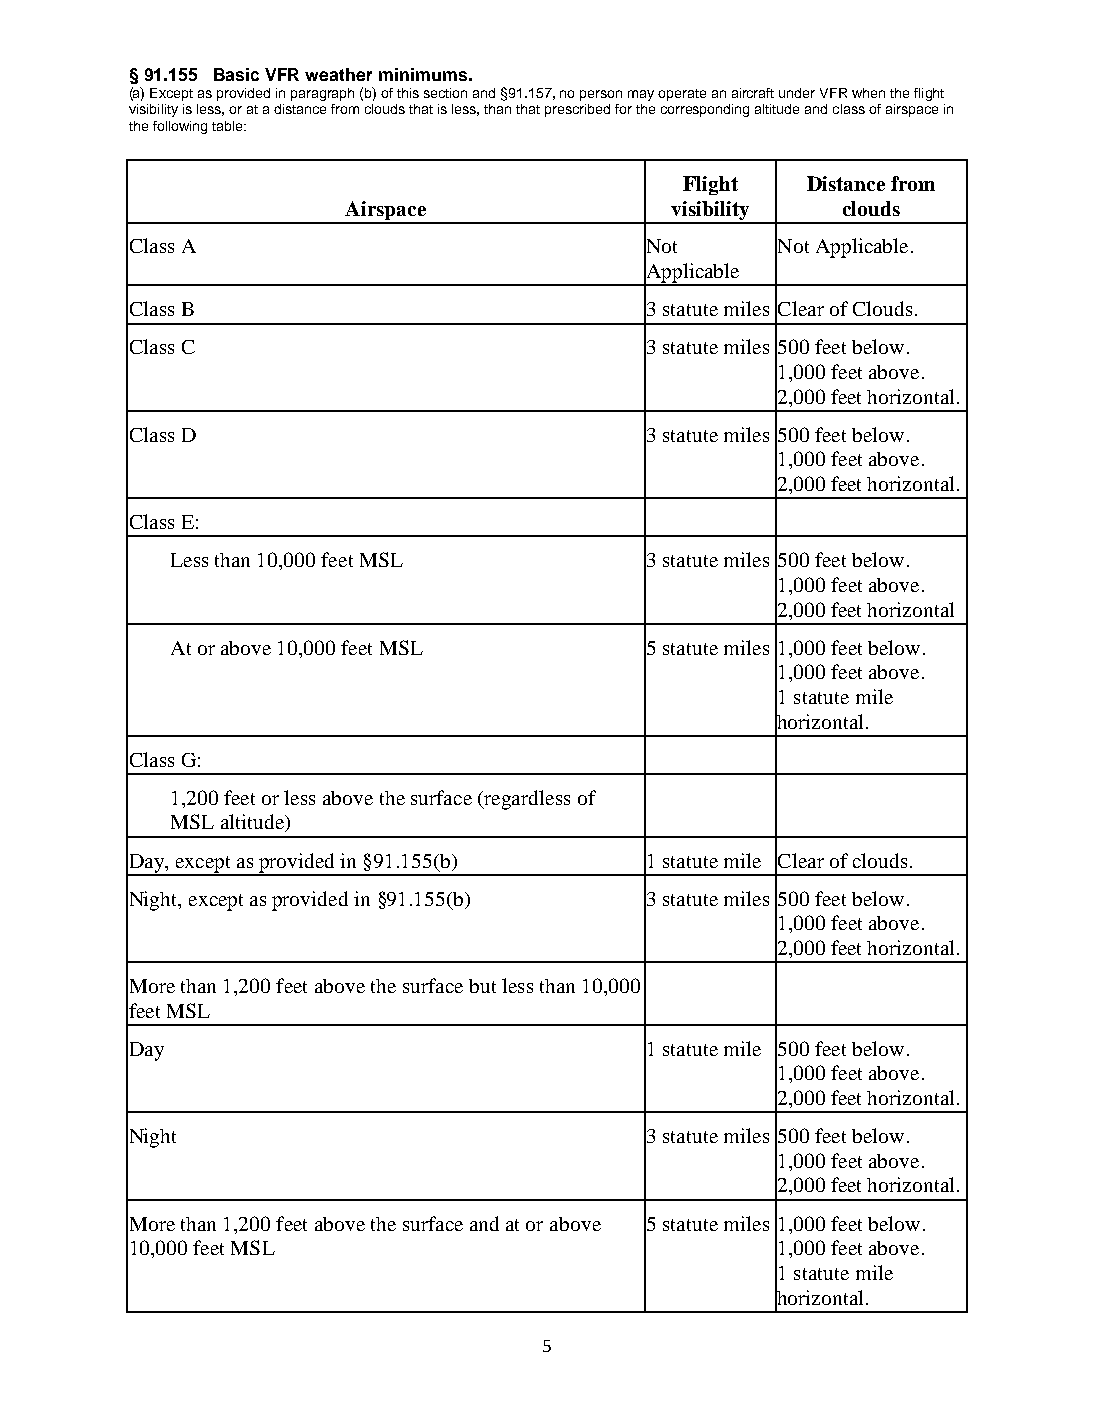  Describe the element at coordinates (623, 109) in the document. I see `for` at that location.
